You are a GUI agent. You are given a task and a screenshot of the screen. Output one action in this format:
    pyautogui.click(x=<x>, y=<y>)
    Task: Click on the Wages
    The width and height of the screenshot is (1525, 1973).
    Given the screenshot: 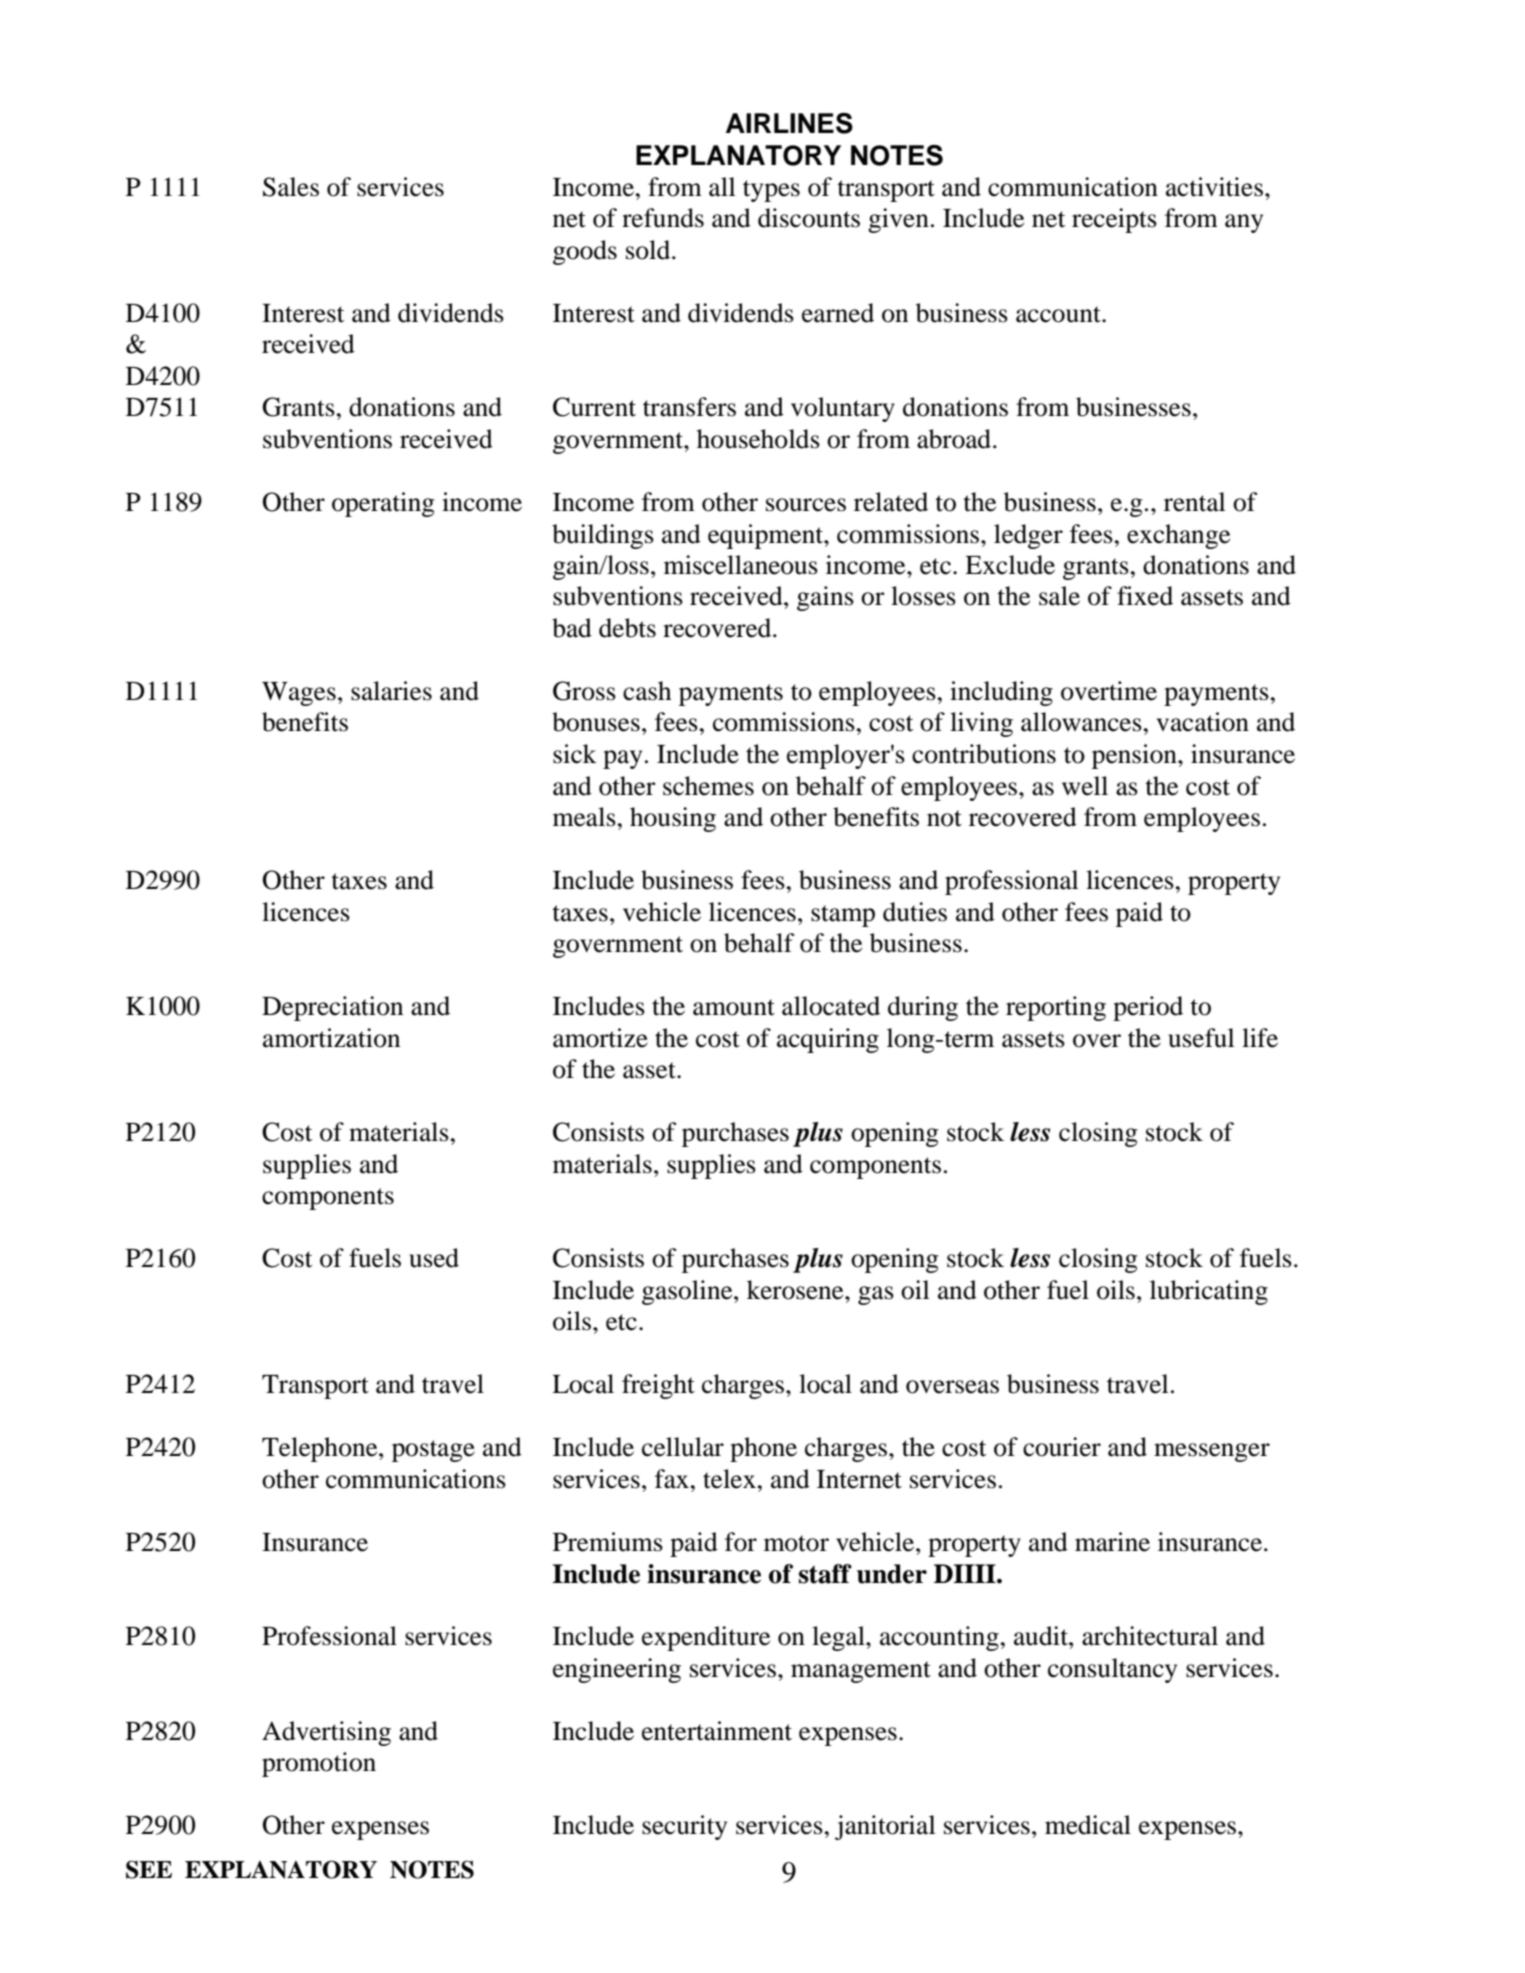 What is the action you would take?
    pyautogui.click(x=299, y=694)
